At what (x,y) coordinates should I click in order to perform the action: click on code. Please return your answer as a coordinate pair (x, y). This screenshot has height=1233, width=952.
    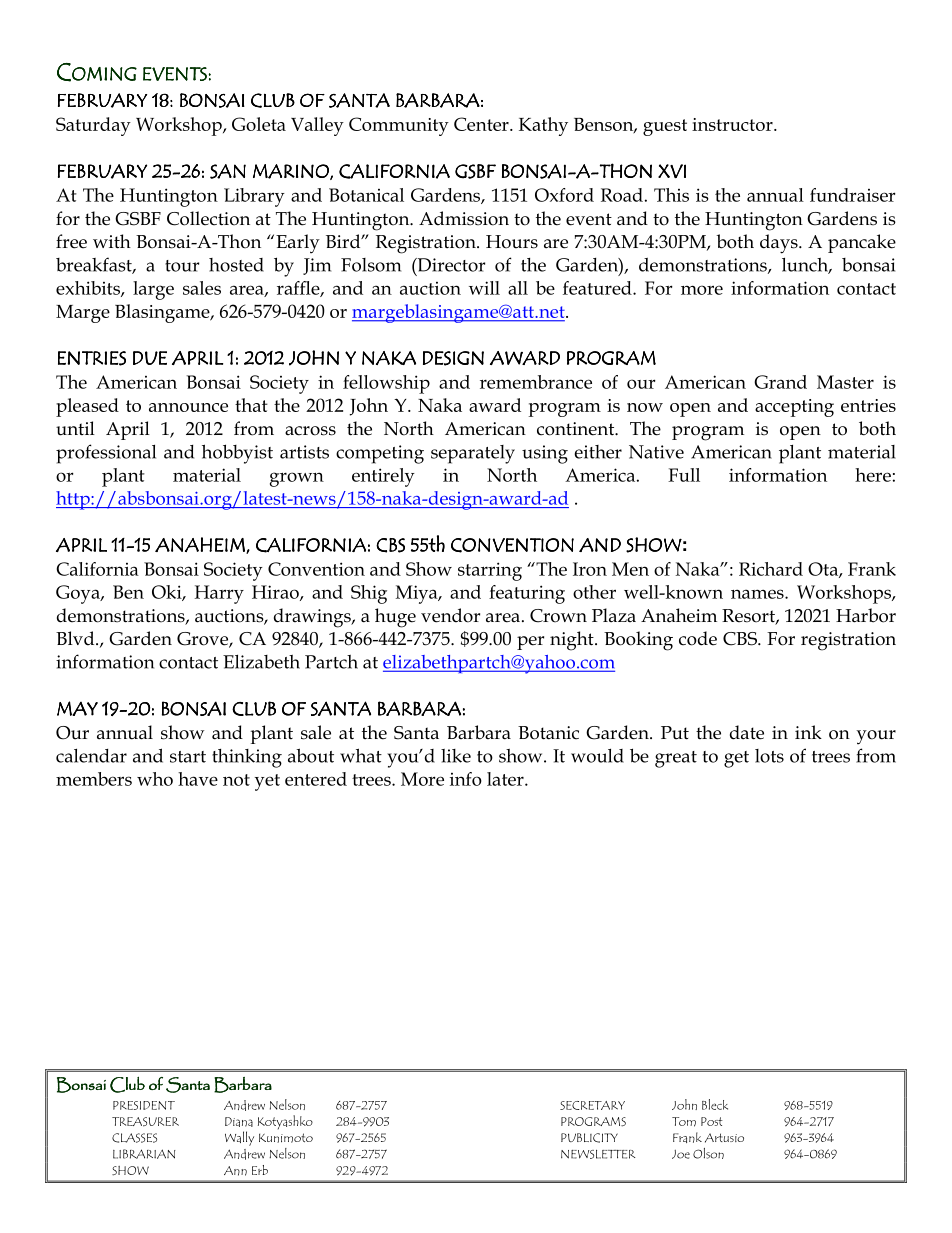
    Looking at the image, I should click on (698, 638).
